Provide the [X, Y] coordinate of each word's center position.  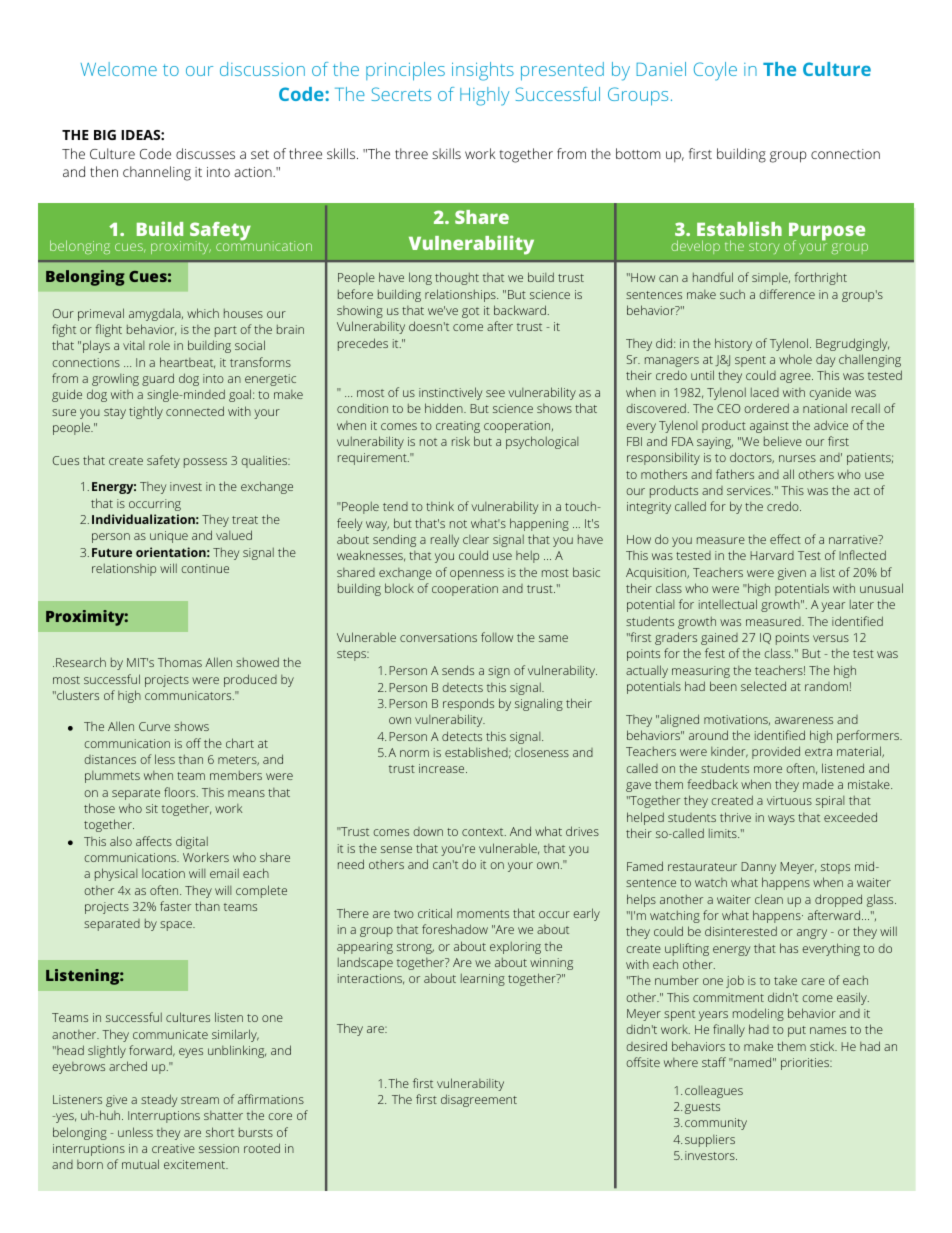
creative [173, 1148]
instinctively [450, 393]
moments [483, 914]
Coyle [715, 71]
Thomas [180, 662]
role [159, 345]
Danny [758, 868]
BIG [105, 135]
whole [795, 359]
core [280, 1116]
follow [497, 637]
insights [483, 71]
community [716, 1124]
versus [831, 638]
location [163, 873]
